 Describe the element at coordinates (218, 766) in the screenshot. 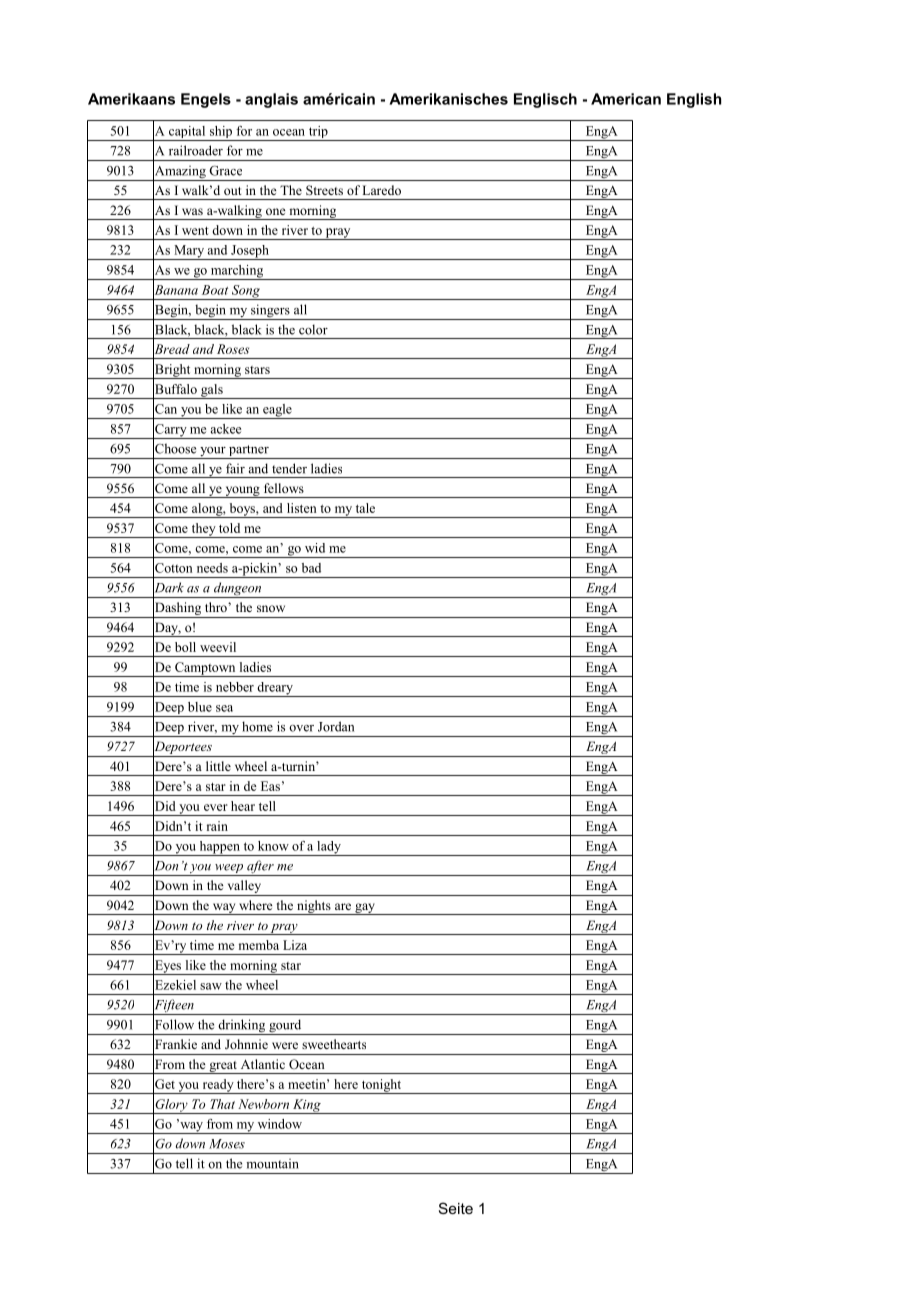

I see `little` at that location.
